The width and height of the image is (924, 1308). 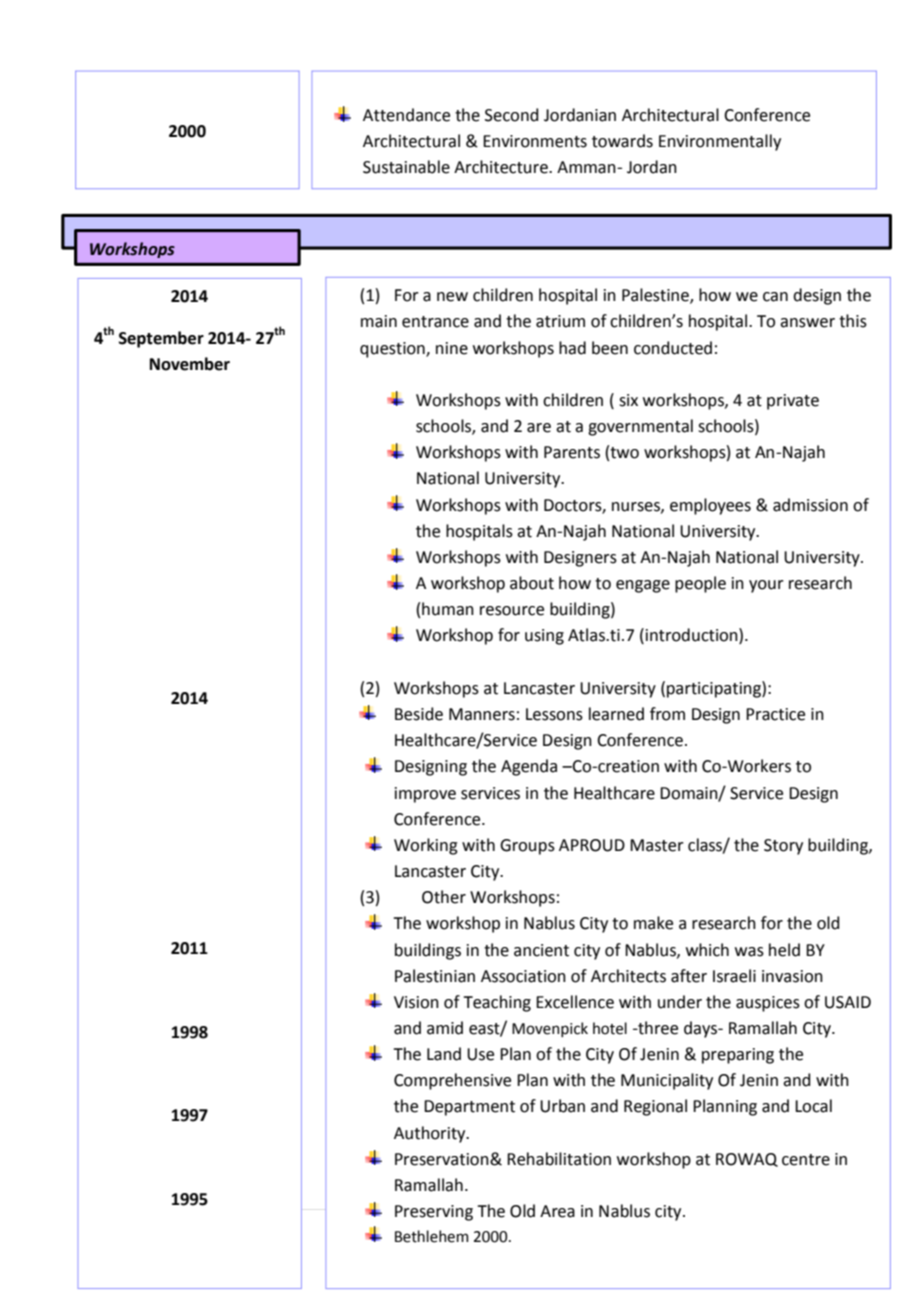 I want to click on Preserving, so click(x=434, y=1213).
